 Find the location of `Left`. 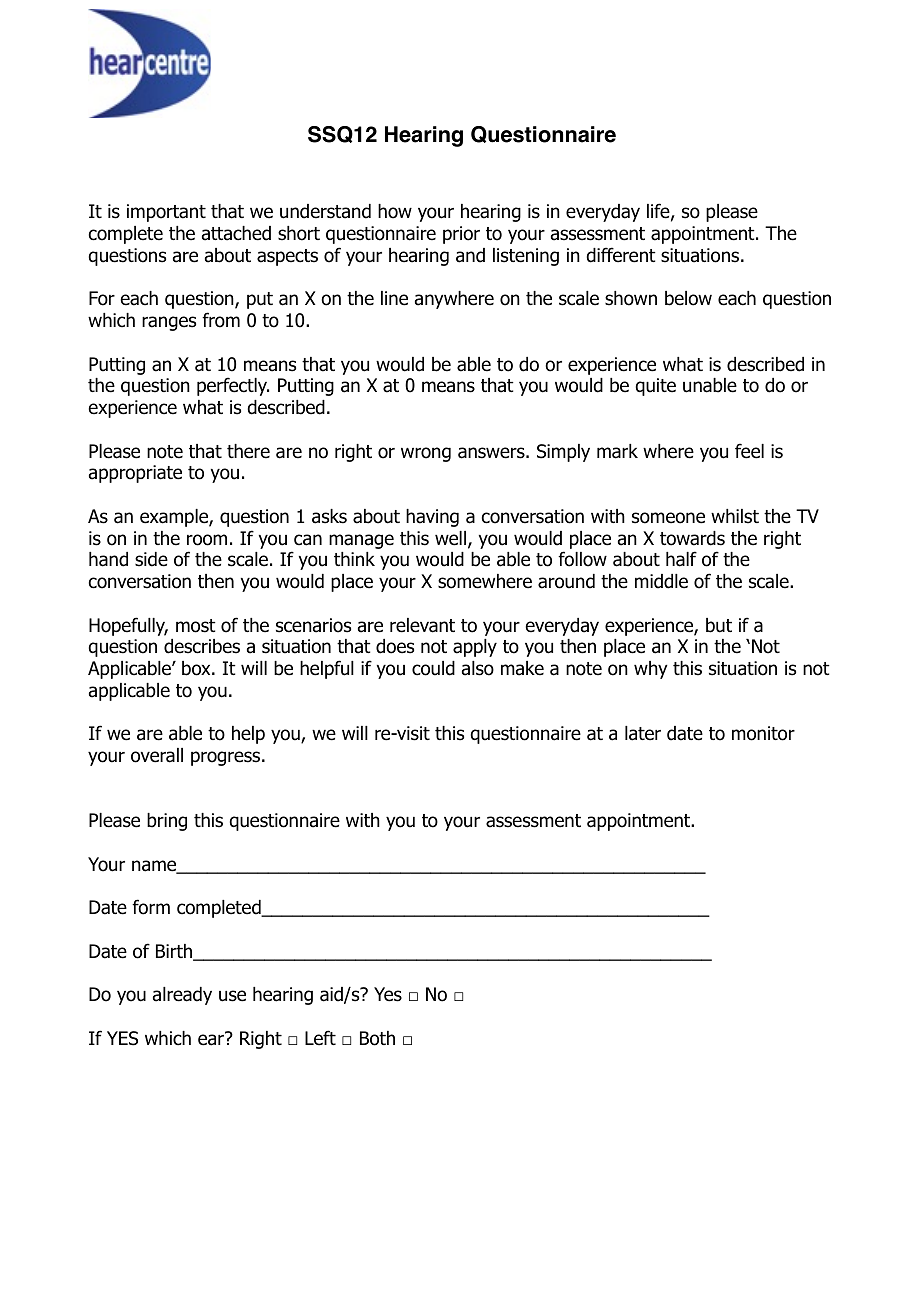

Left is located at coordinates (320, 1038).
